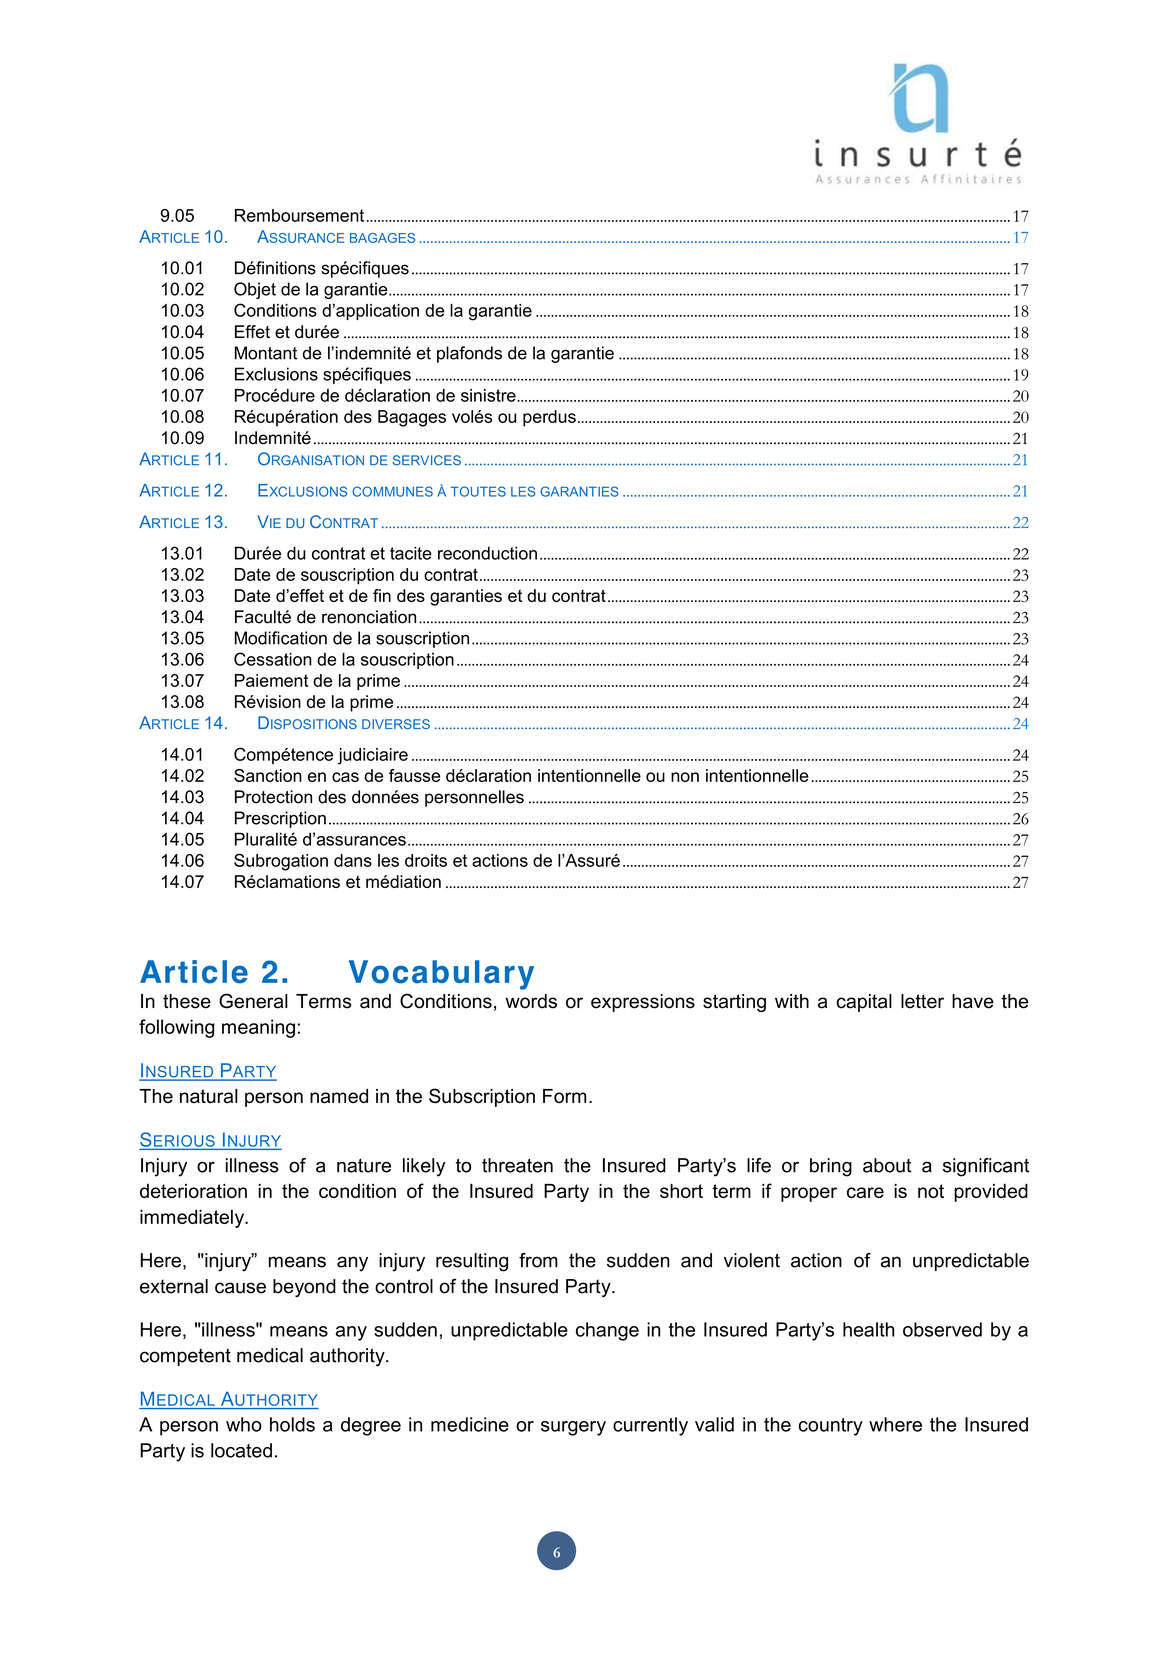 The image size is (1169, 1653). I want to click on holds, so click(292, 1424).
